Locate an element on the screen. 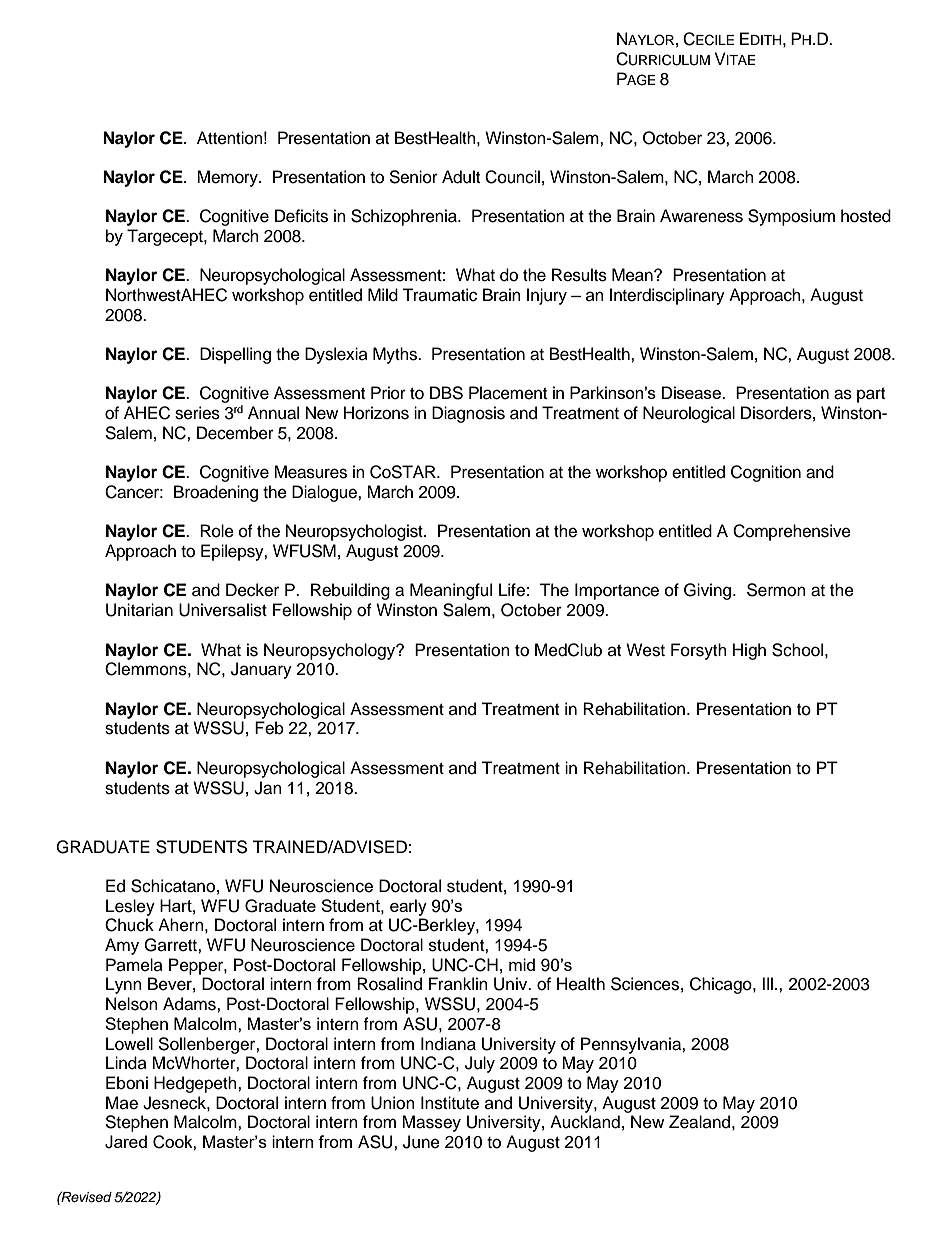  Life is located at coordinates (512, 590).
